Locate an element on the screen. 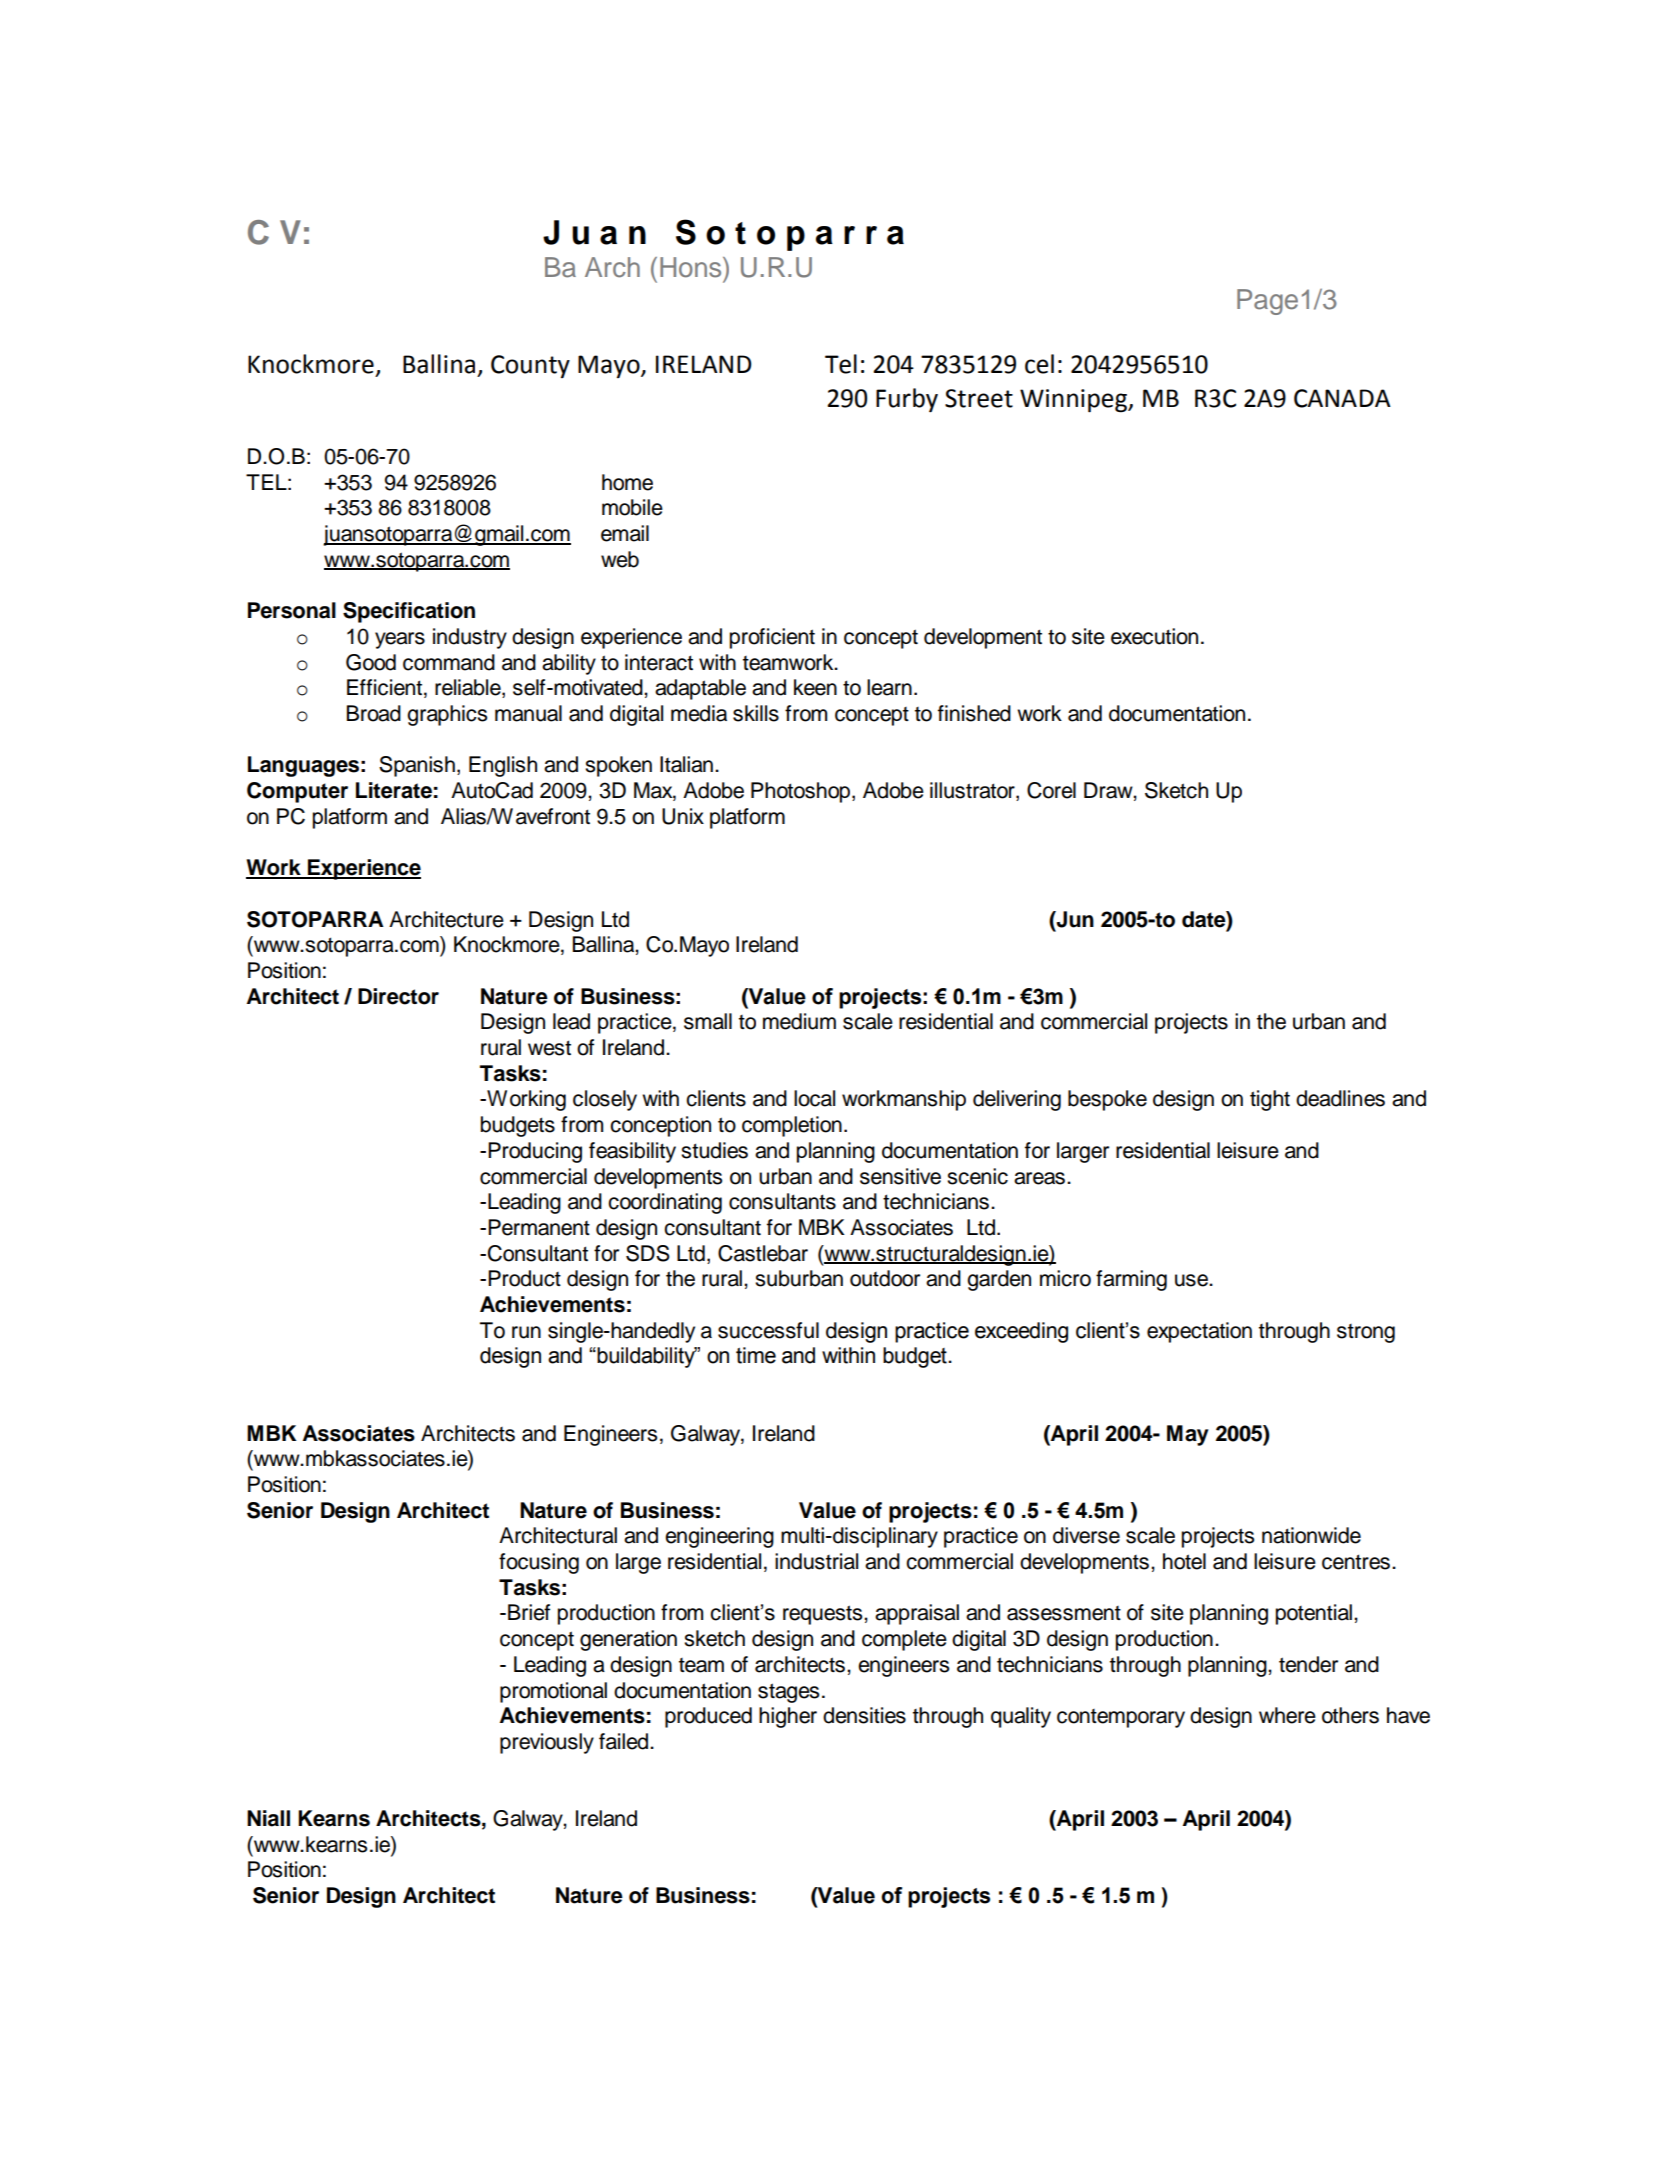 The width and height of the screenshot is (1680, 2174). where is located at coordinates (1287, 1715).
